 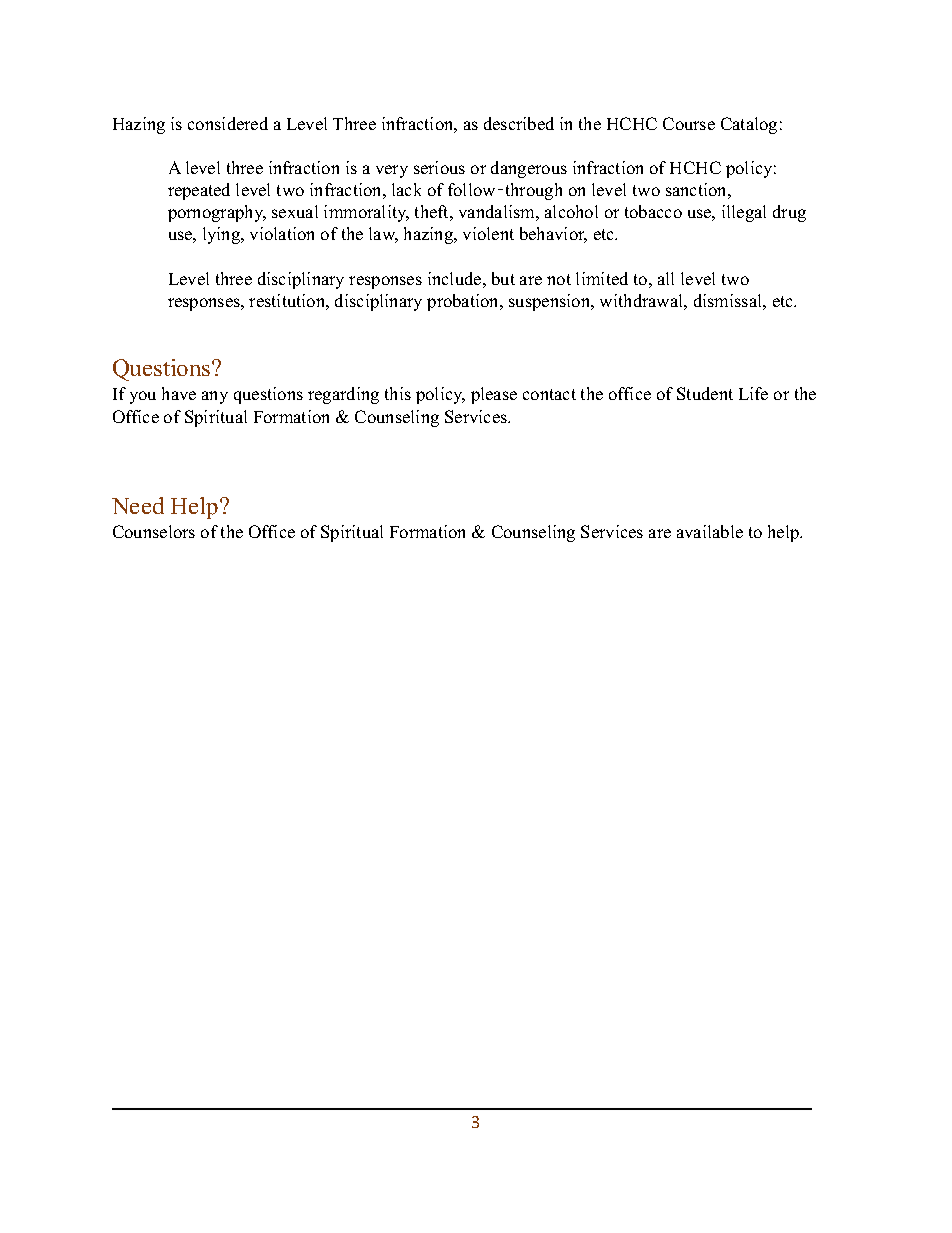 What do you see at coordinates (228, 123) in the screenshot?
I see `considered` at bounding box center [228, 123].
